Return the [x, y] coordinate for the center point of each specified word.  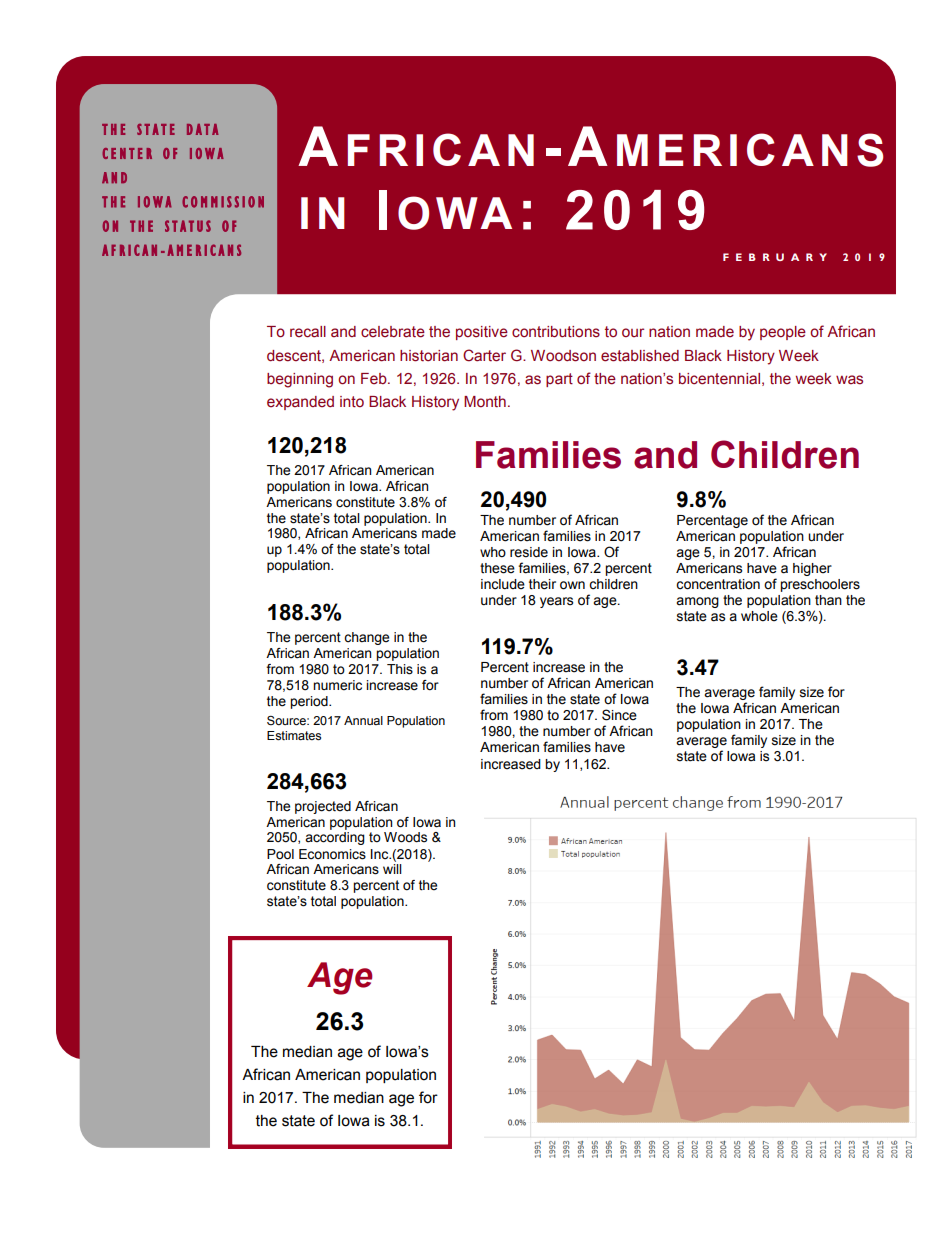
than [828, 600]
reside [529, 552]
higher [812, 569]
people [783, 333]
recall [308, 332]
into [352, 402]
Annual [363, 720]
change [366, 638]
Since [619, 715]
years [556, 602]
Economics [332, 854]
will [392, 869]
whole [759, 616]
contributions [556, 332]
